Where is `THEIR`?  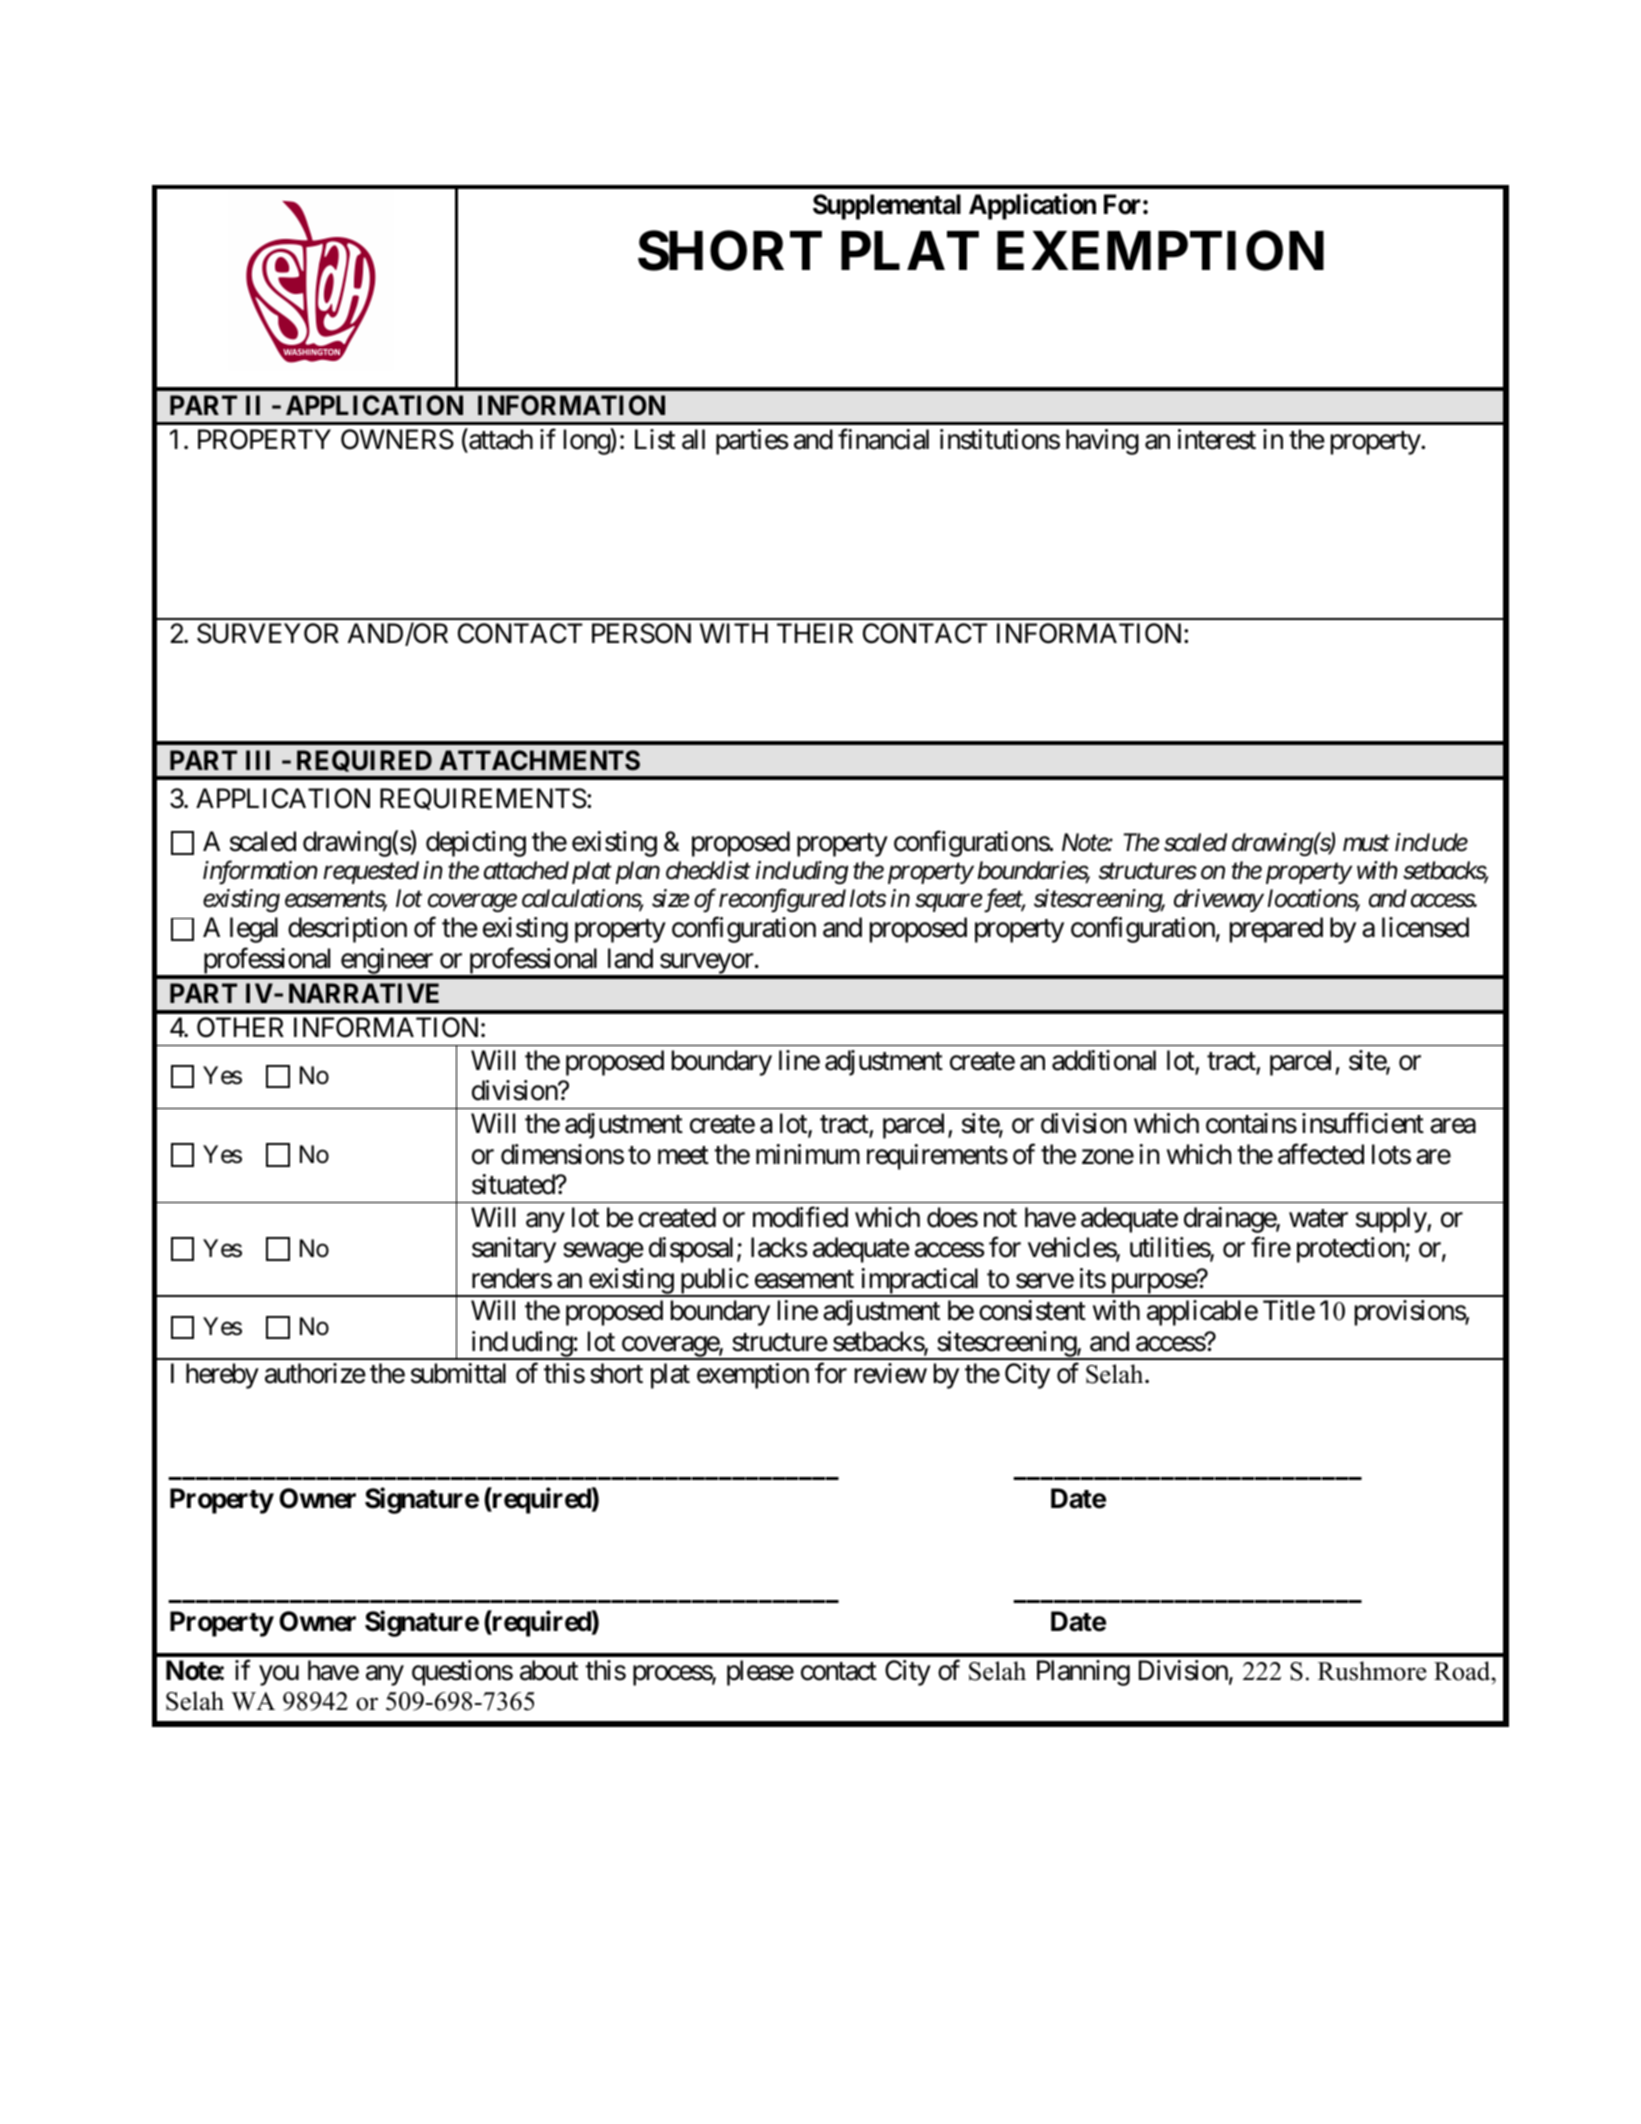
THEIR is located at coordinates (815, 633).
